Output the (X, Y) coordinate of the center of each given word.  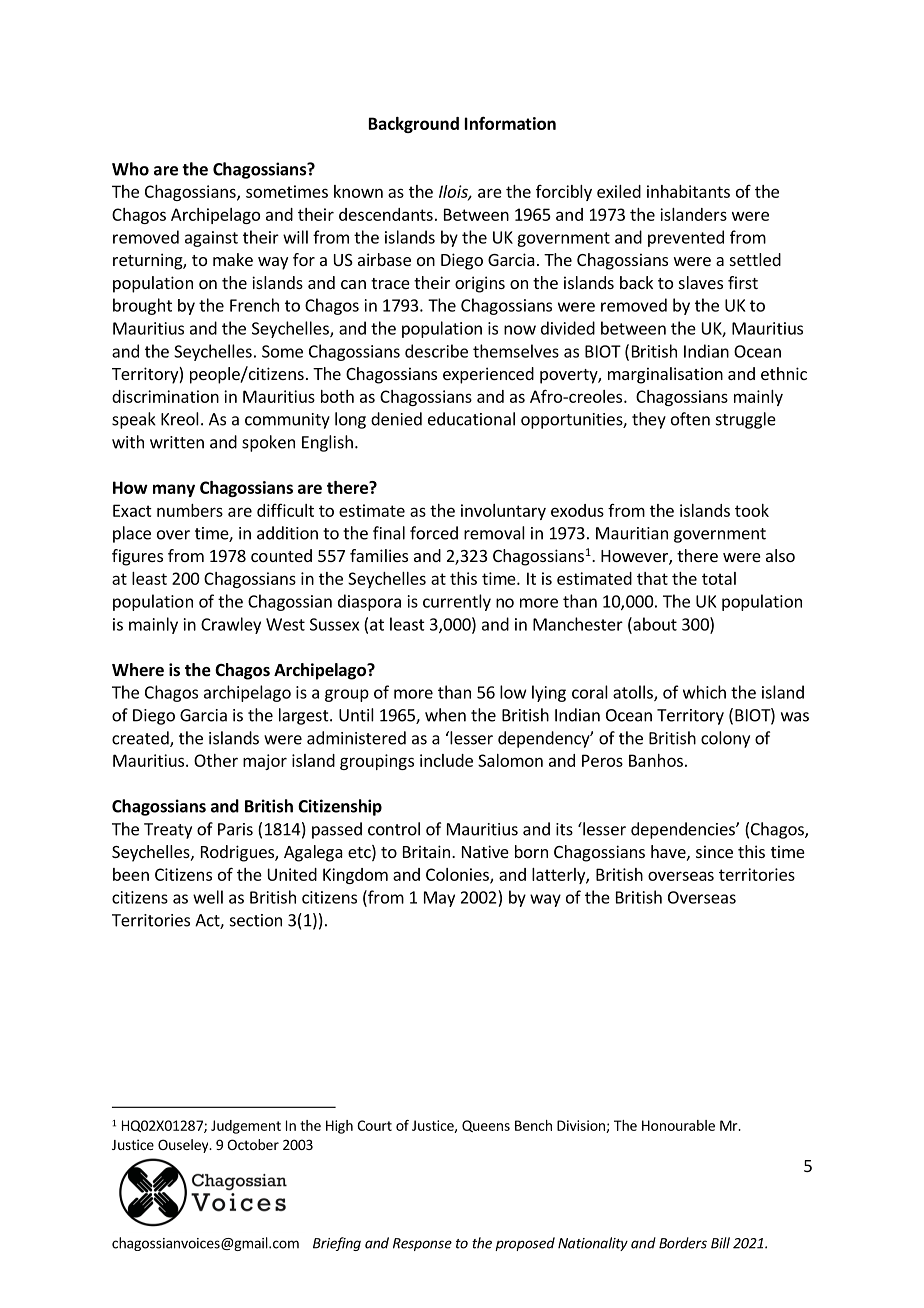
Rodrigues (238, 853)
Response (422, 1244)
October (253, 1144)
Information (510, 123)
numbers (190, 510)
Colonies (458, 875)
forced (434, 533)
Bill (720, 1243)
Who (130, 169)
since (714, 851)
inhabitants (688, 191)
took (752, 510)
